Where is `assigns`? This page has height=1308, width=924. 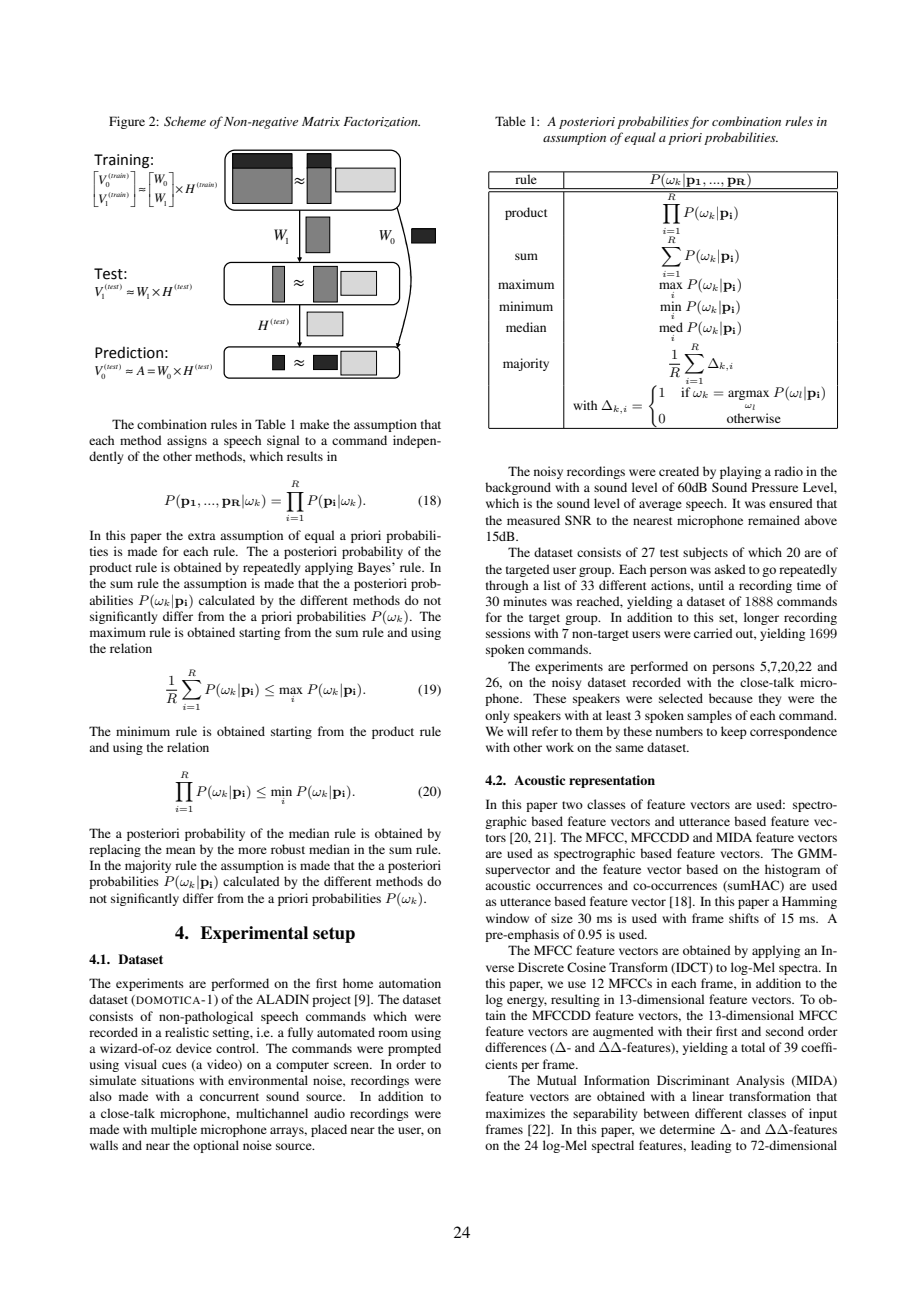 assigns is located at coordinates (187, 441).
